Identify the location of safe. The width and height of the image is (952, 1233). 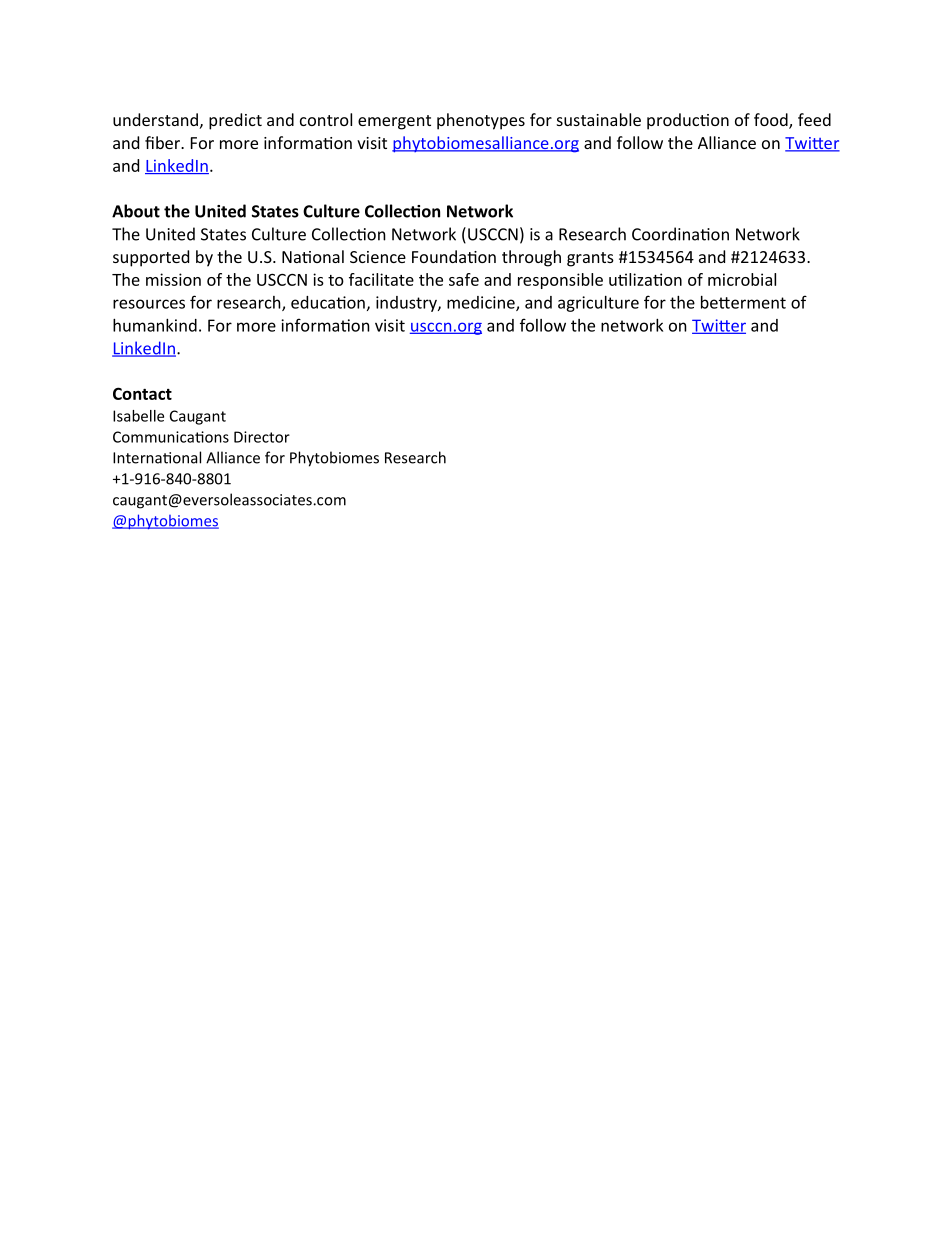
(464, 279).
